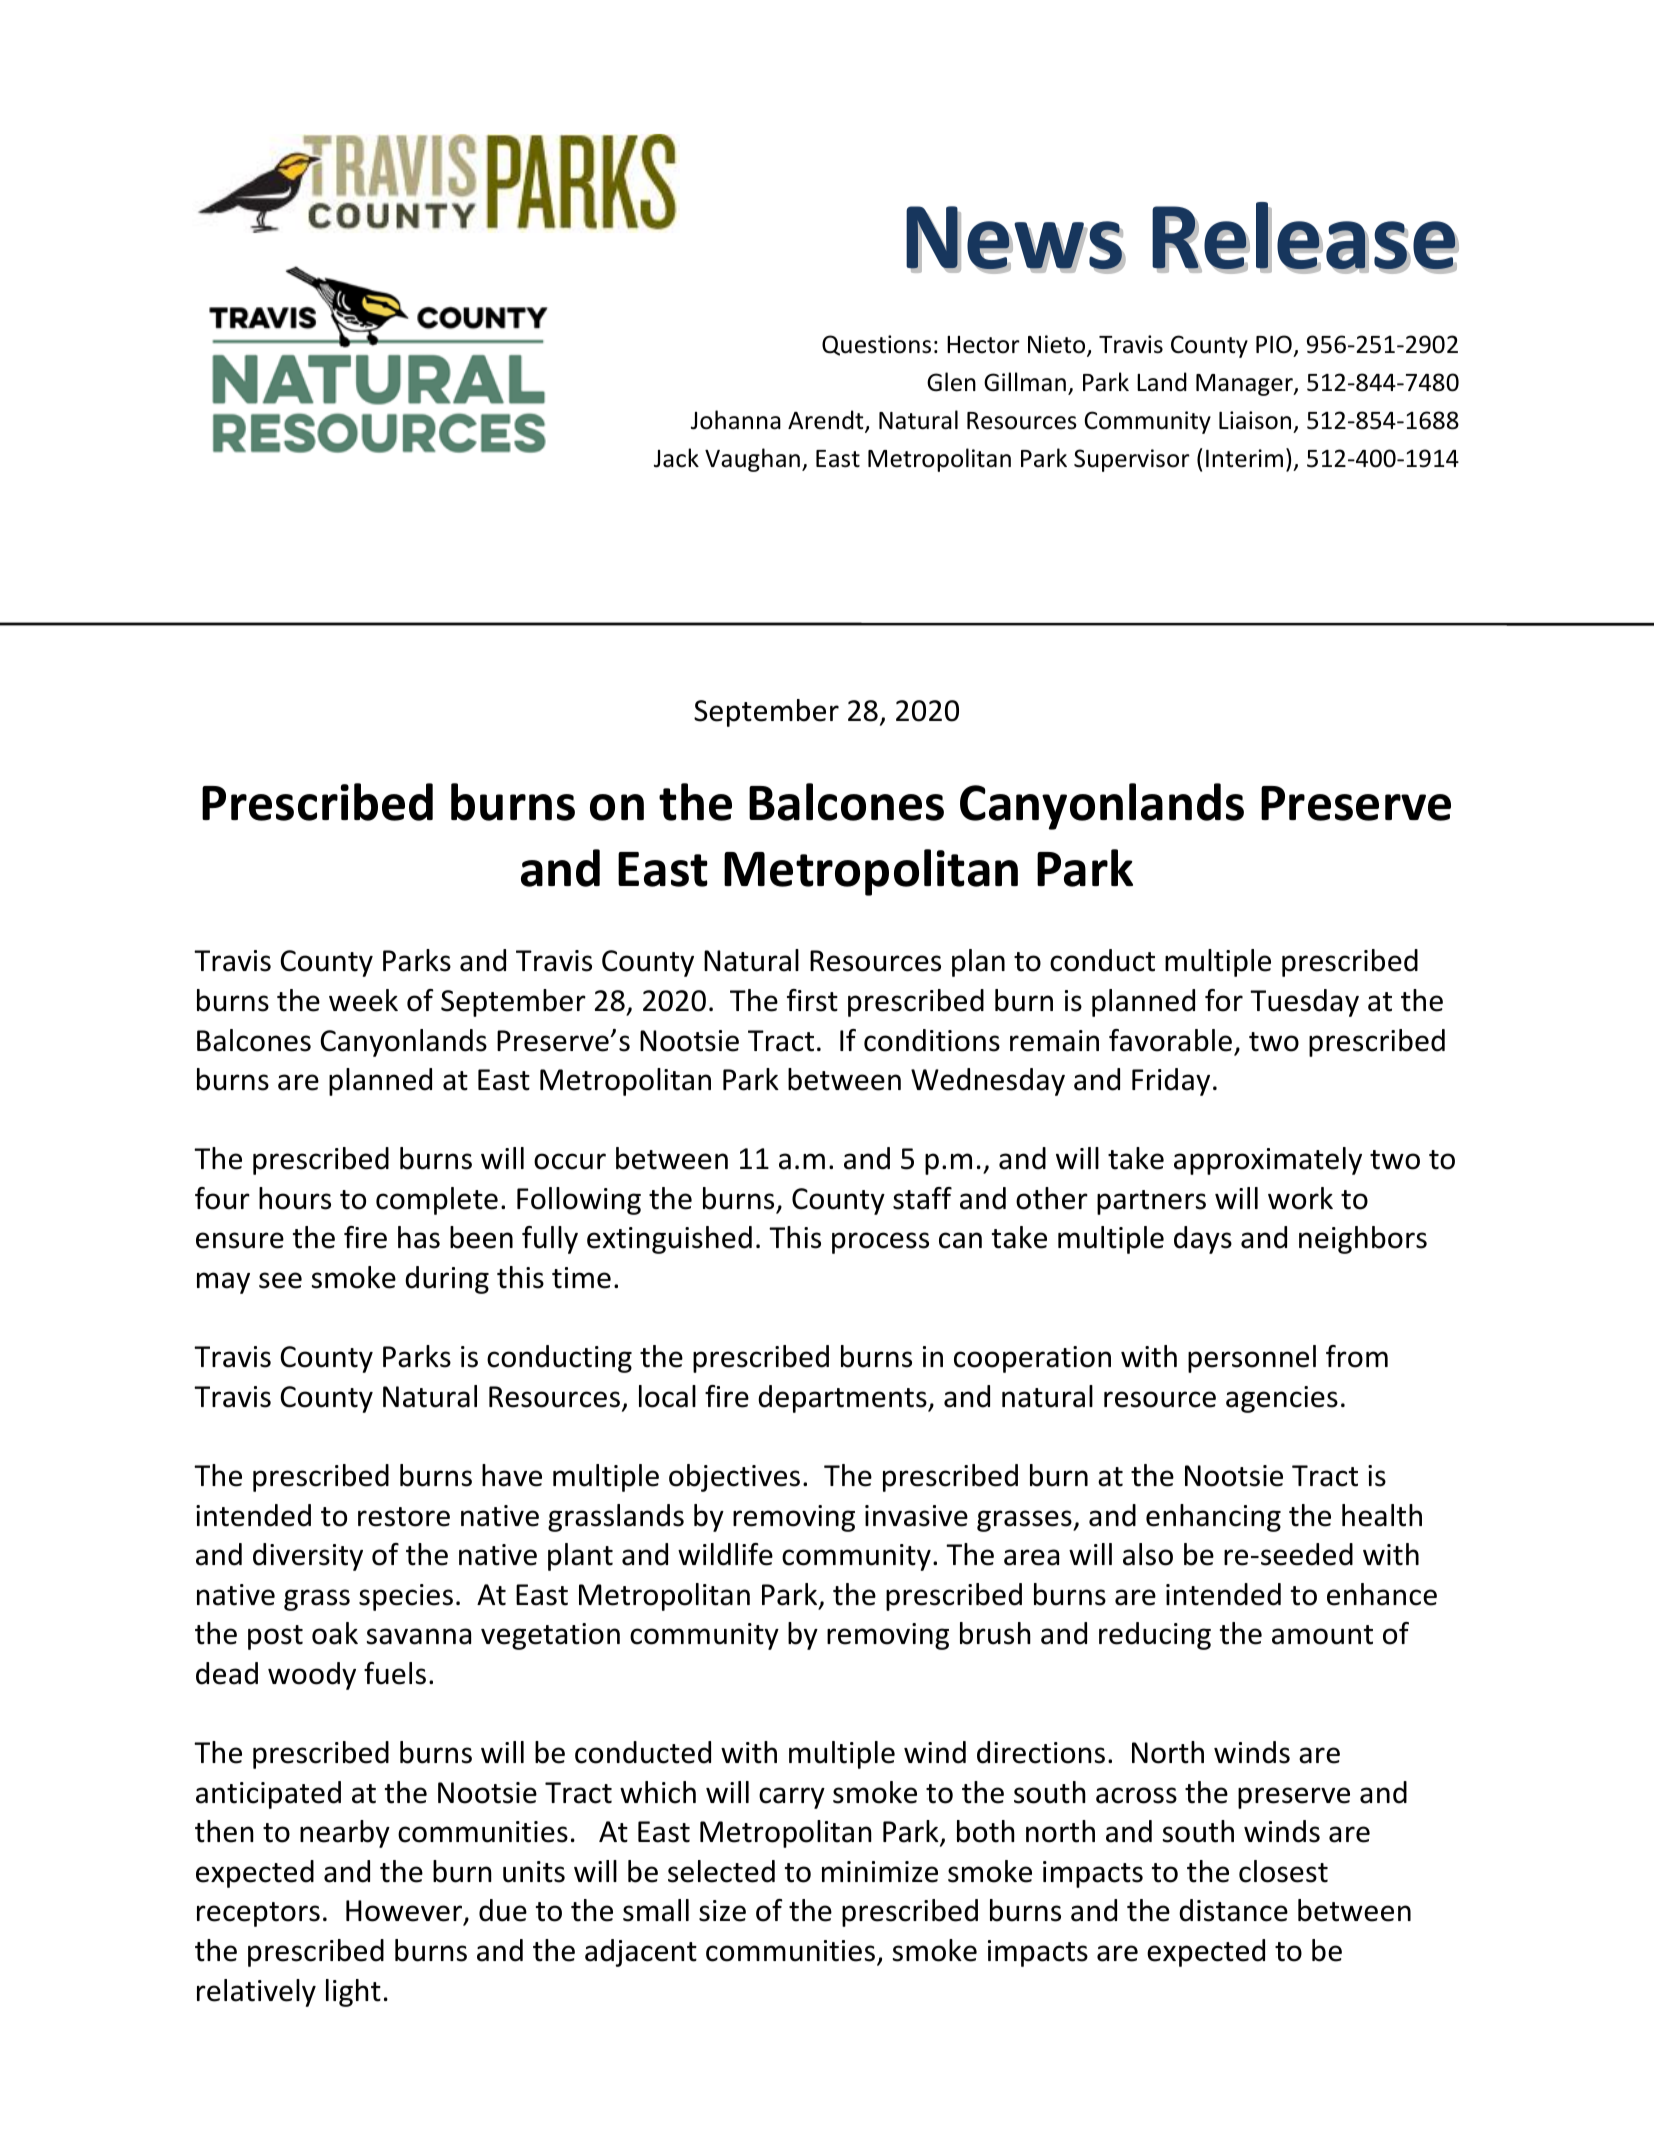 The height and width of the screenshot is (2140, 1654). What do you see at coordinates (1233, 1910) in the screenshot?
I see `distance` at bounding box center [1233, 1910].
